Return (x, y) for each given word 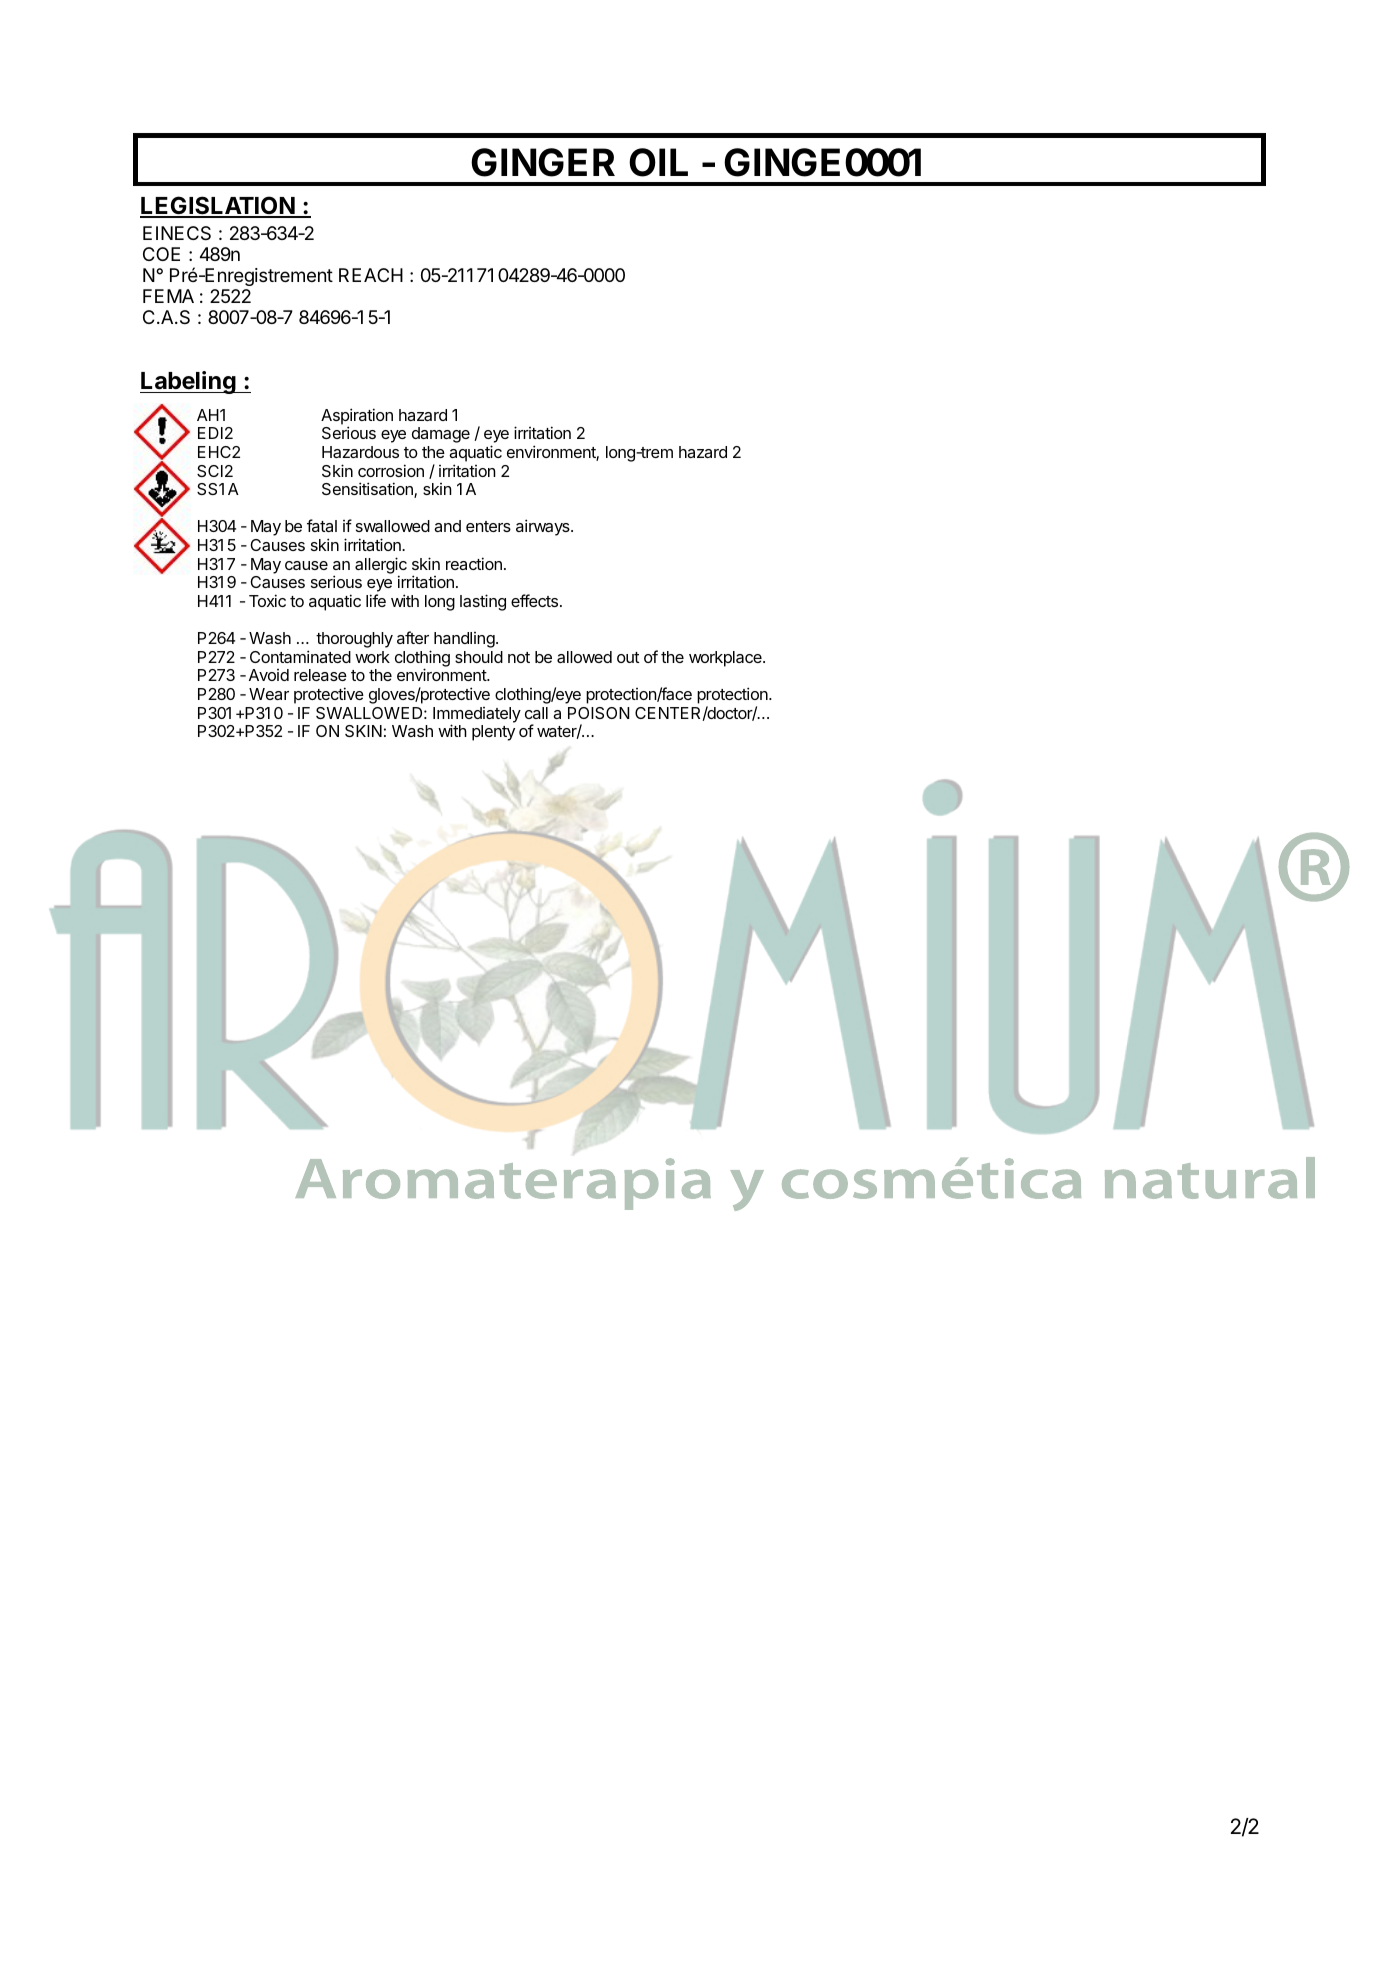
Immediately (477, 716)
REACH (371, 275)
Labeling (189, 382)
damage (441, 435)
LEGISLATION (218, 206)
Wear (269, 694)
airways (544, 527)
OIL (658, 162)
